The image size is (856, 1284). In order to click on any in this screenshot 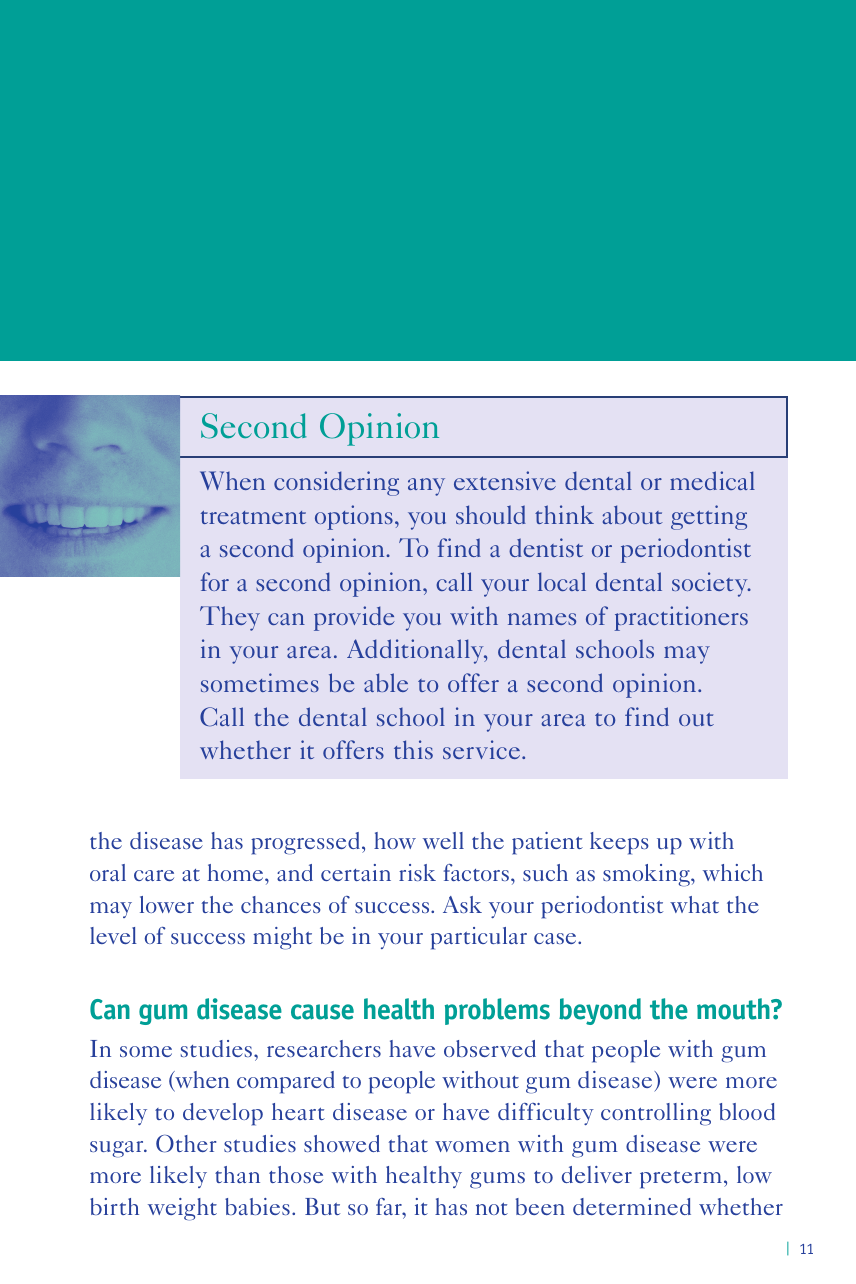, I will do `click(426, 487)`.
